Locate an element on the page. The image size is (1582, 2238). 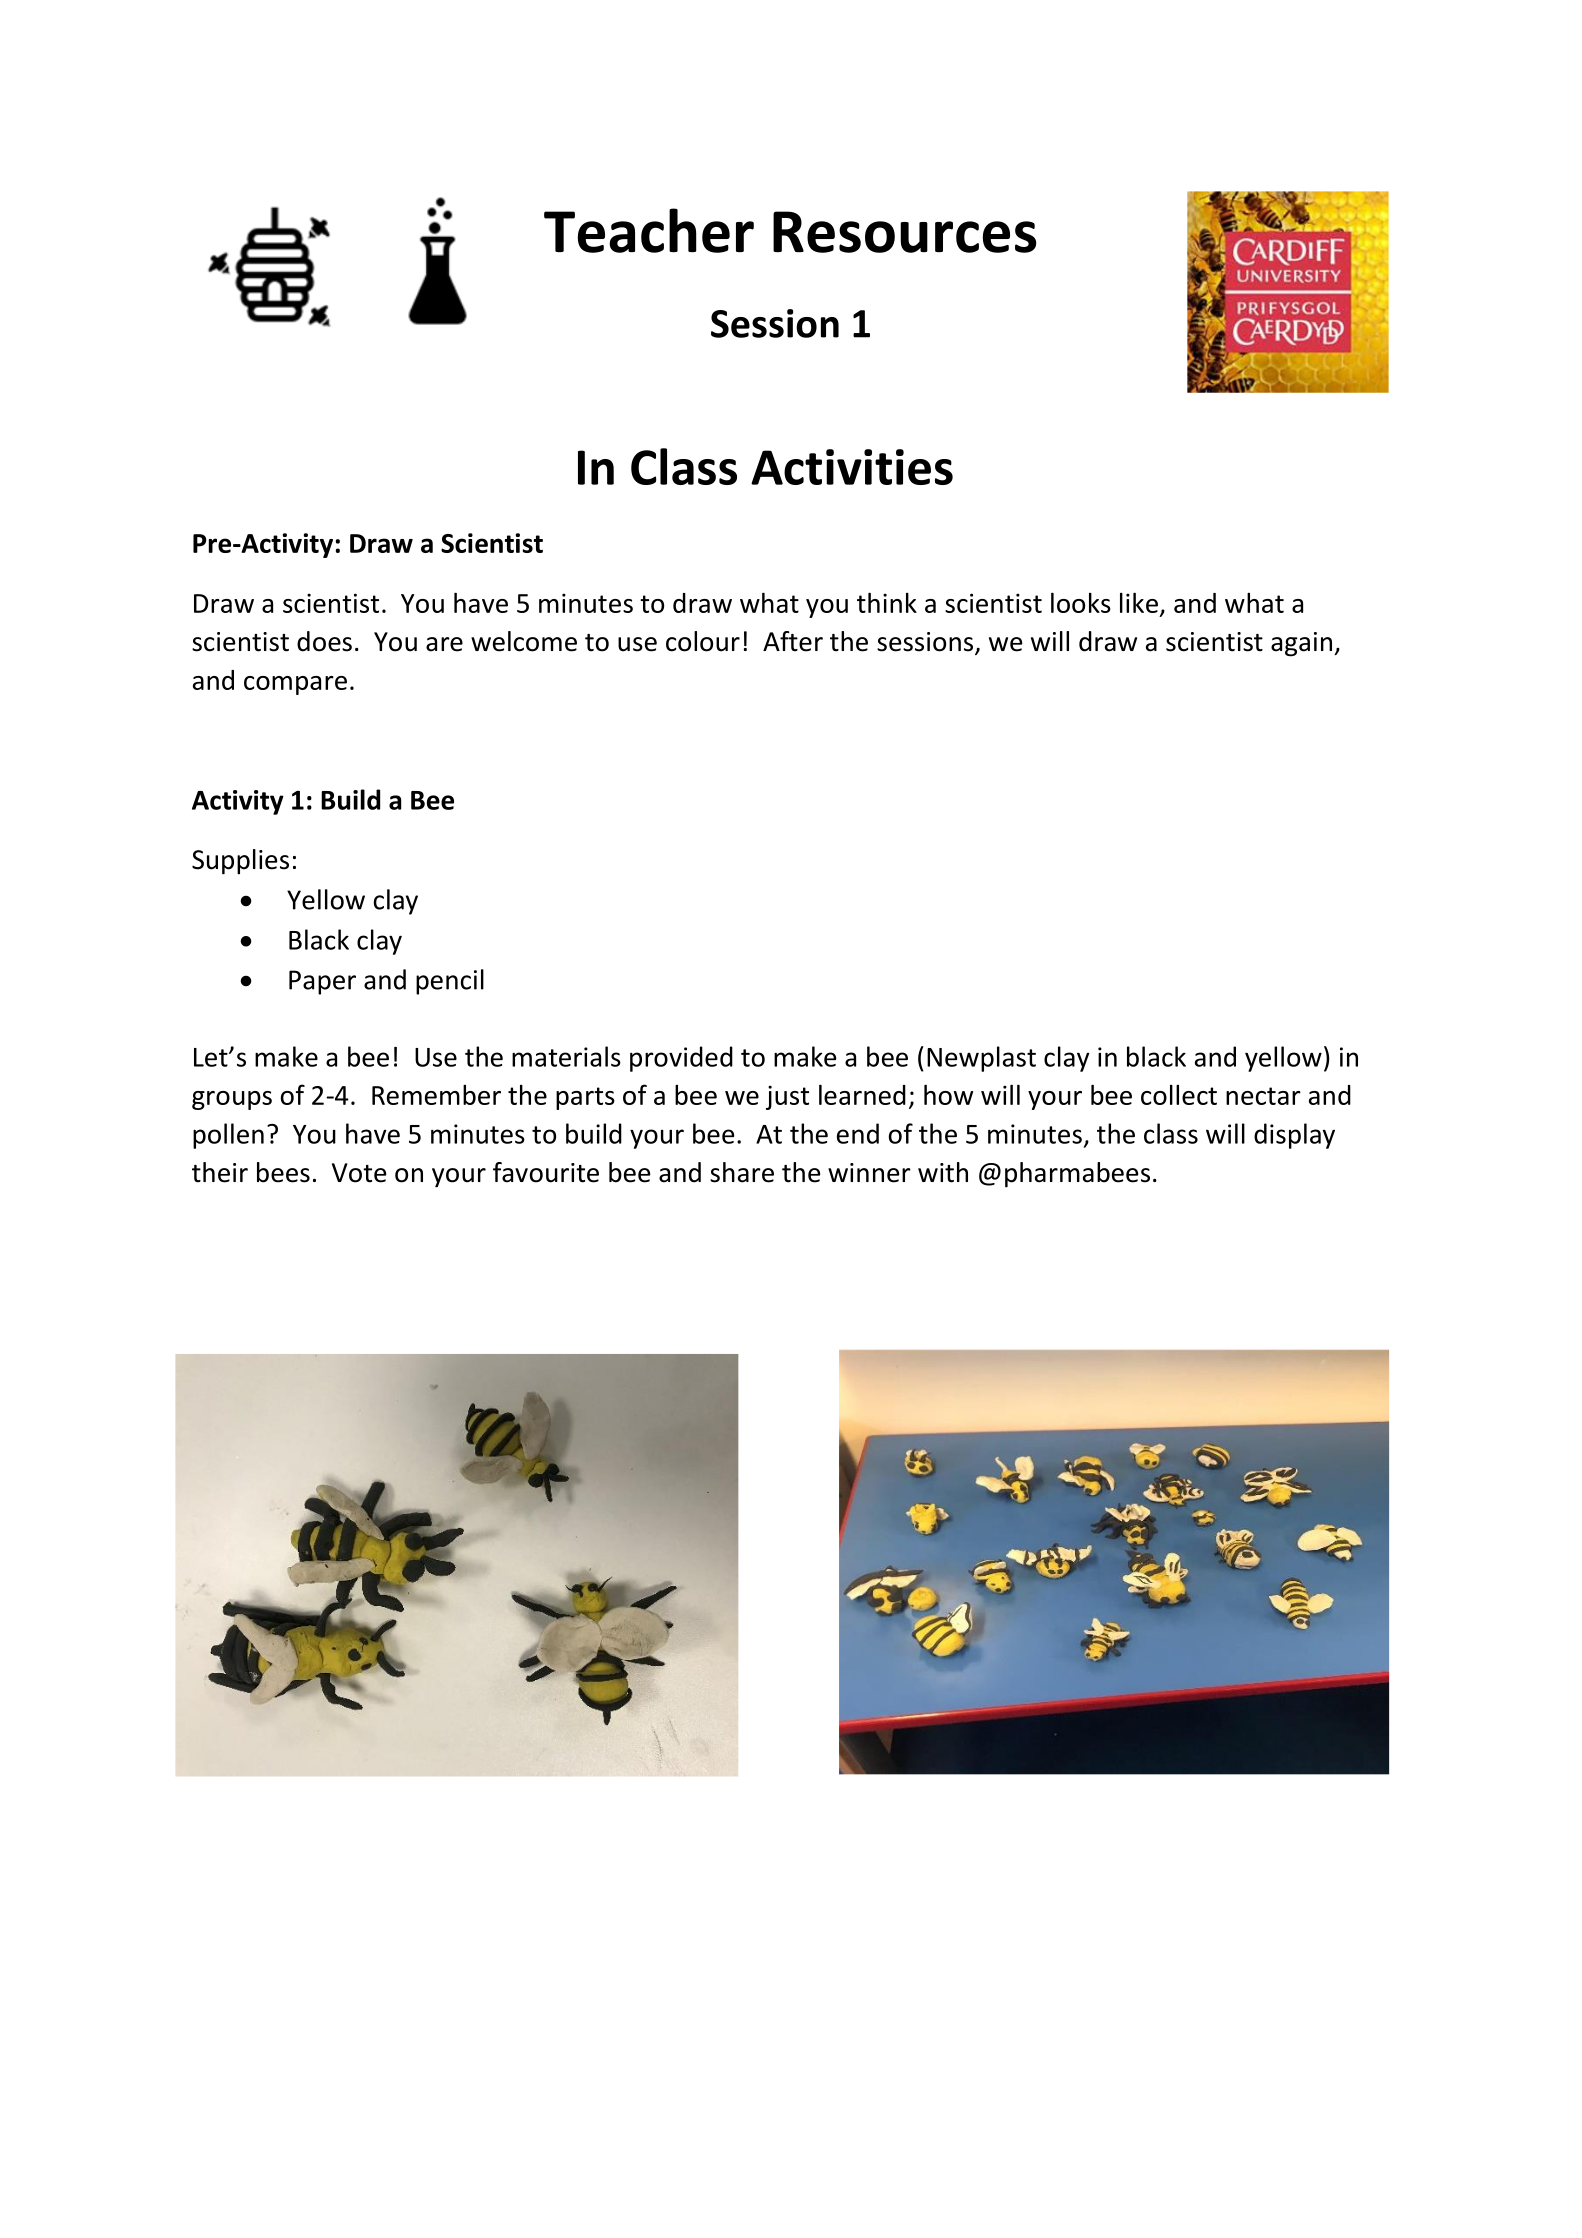
like is located at coordinates (1139, 603).
